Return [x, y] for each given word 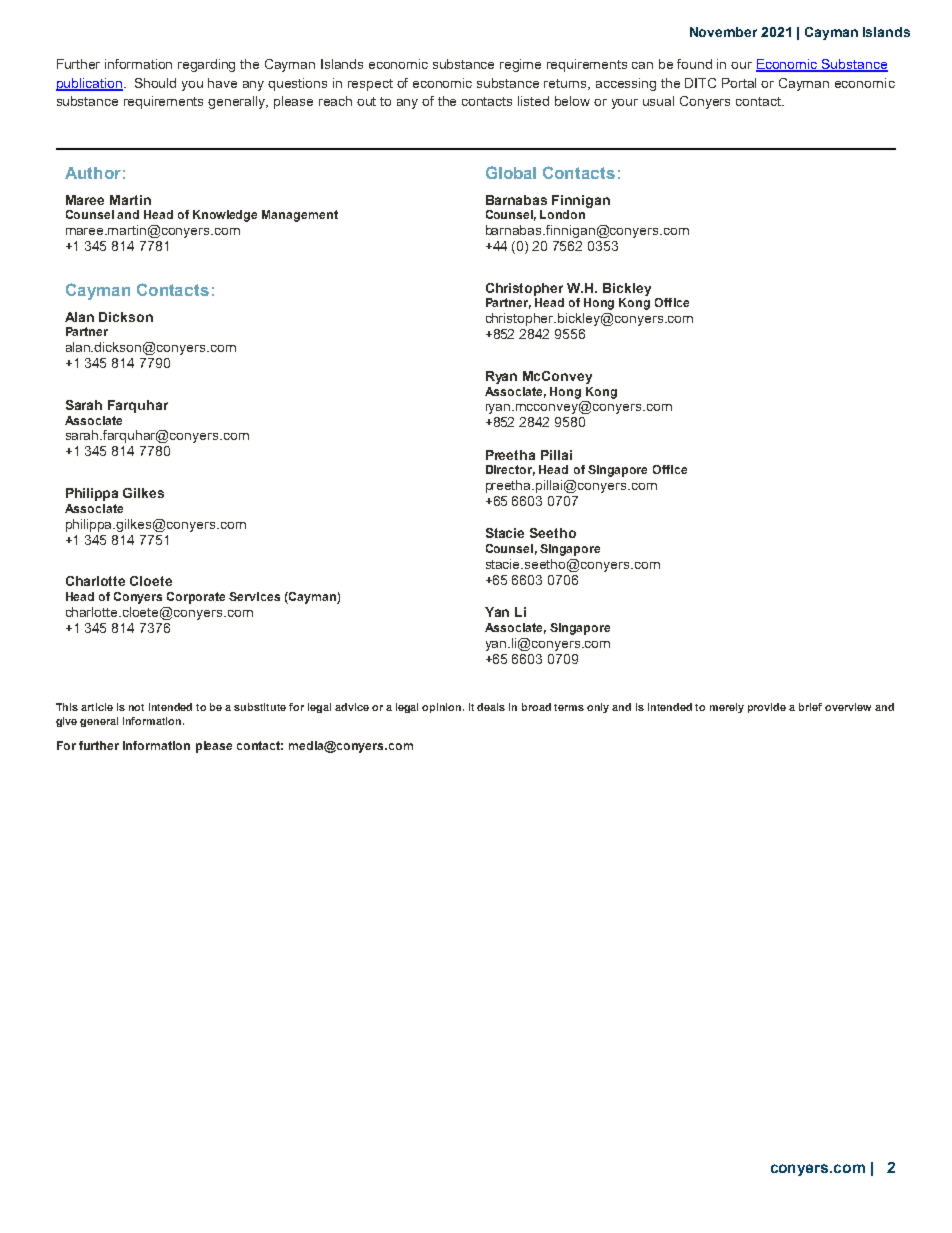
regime [520, 65]
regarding [206, 65]
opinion [443, 708]
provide [767, 708]
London [562, 214]
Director [510, 470]
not [136, 707]
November [723, 32]
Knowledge [225, 216]
